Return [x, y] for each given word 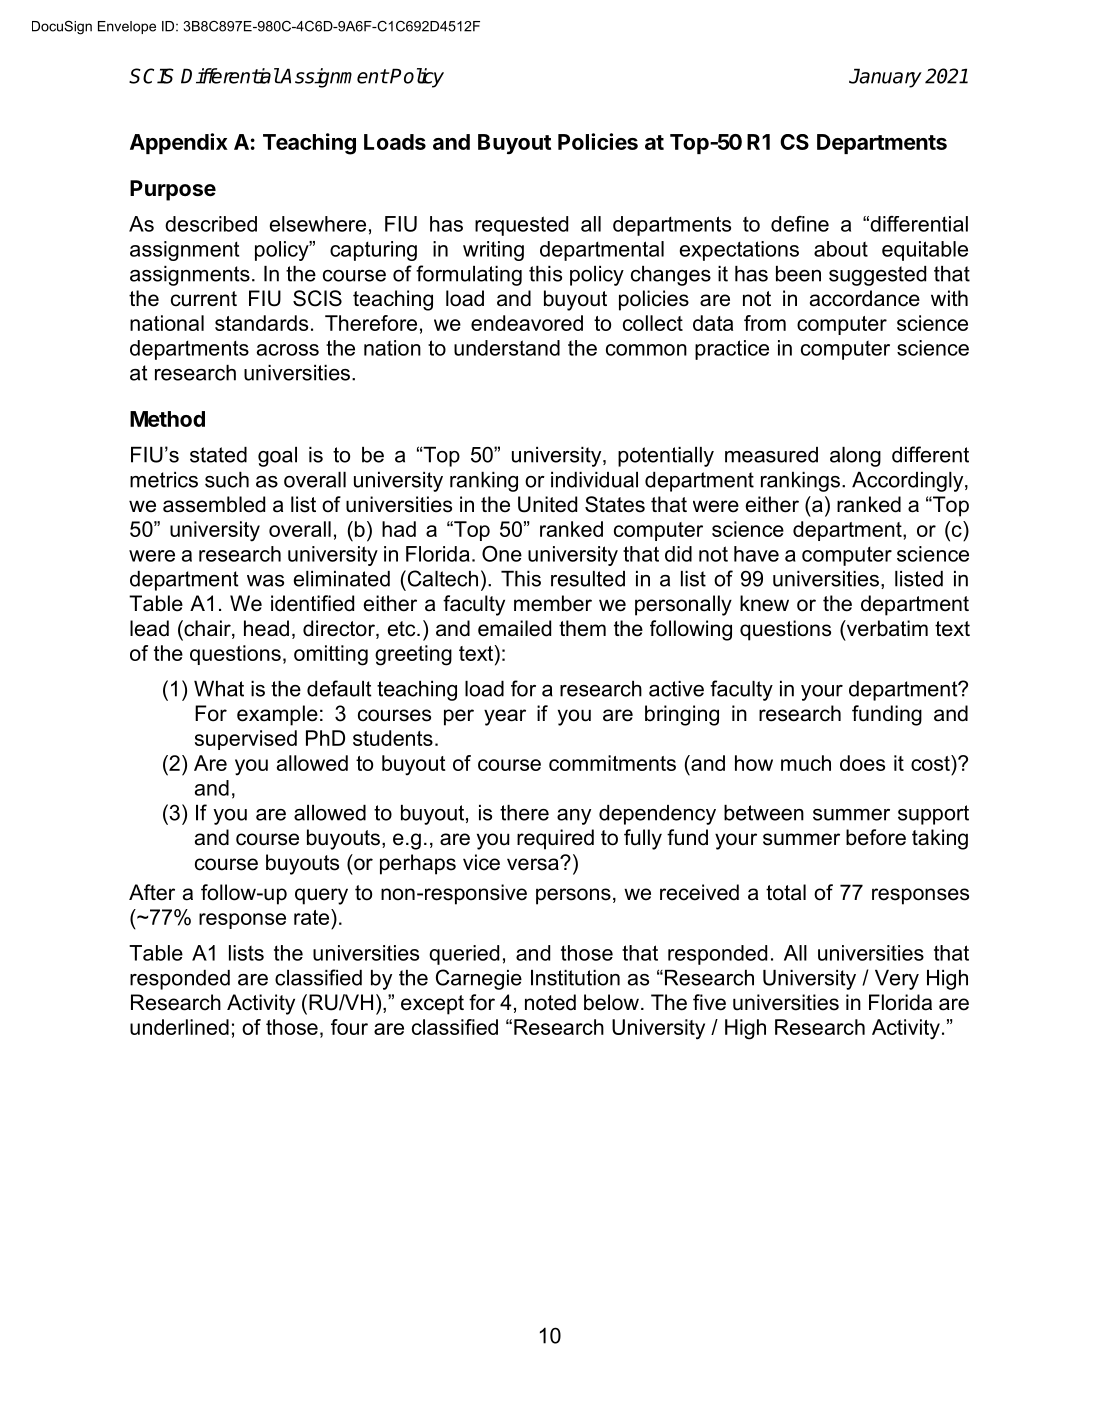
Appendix [179, 143]
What [219, 689]
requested [521, 226]
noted [550, 1002]
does [862, 763]
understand [507, 348]
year [505, 717]
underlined [179, 1027]
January [885, 78]
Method [167, 419]
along [855, 457]
